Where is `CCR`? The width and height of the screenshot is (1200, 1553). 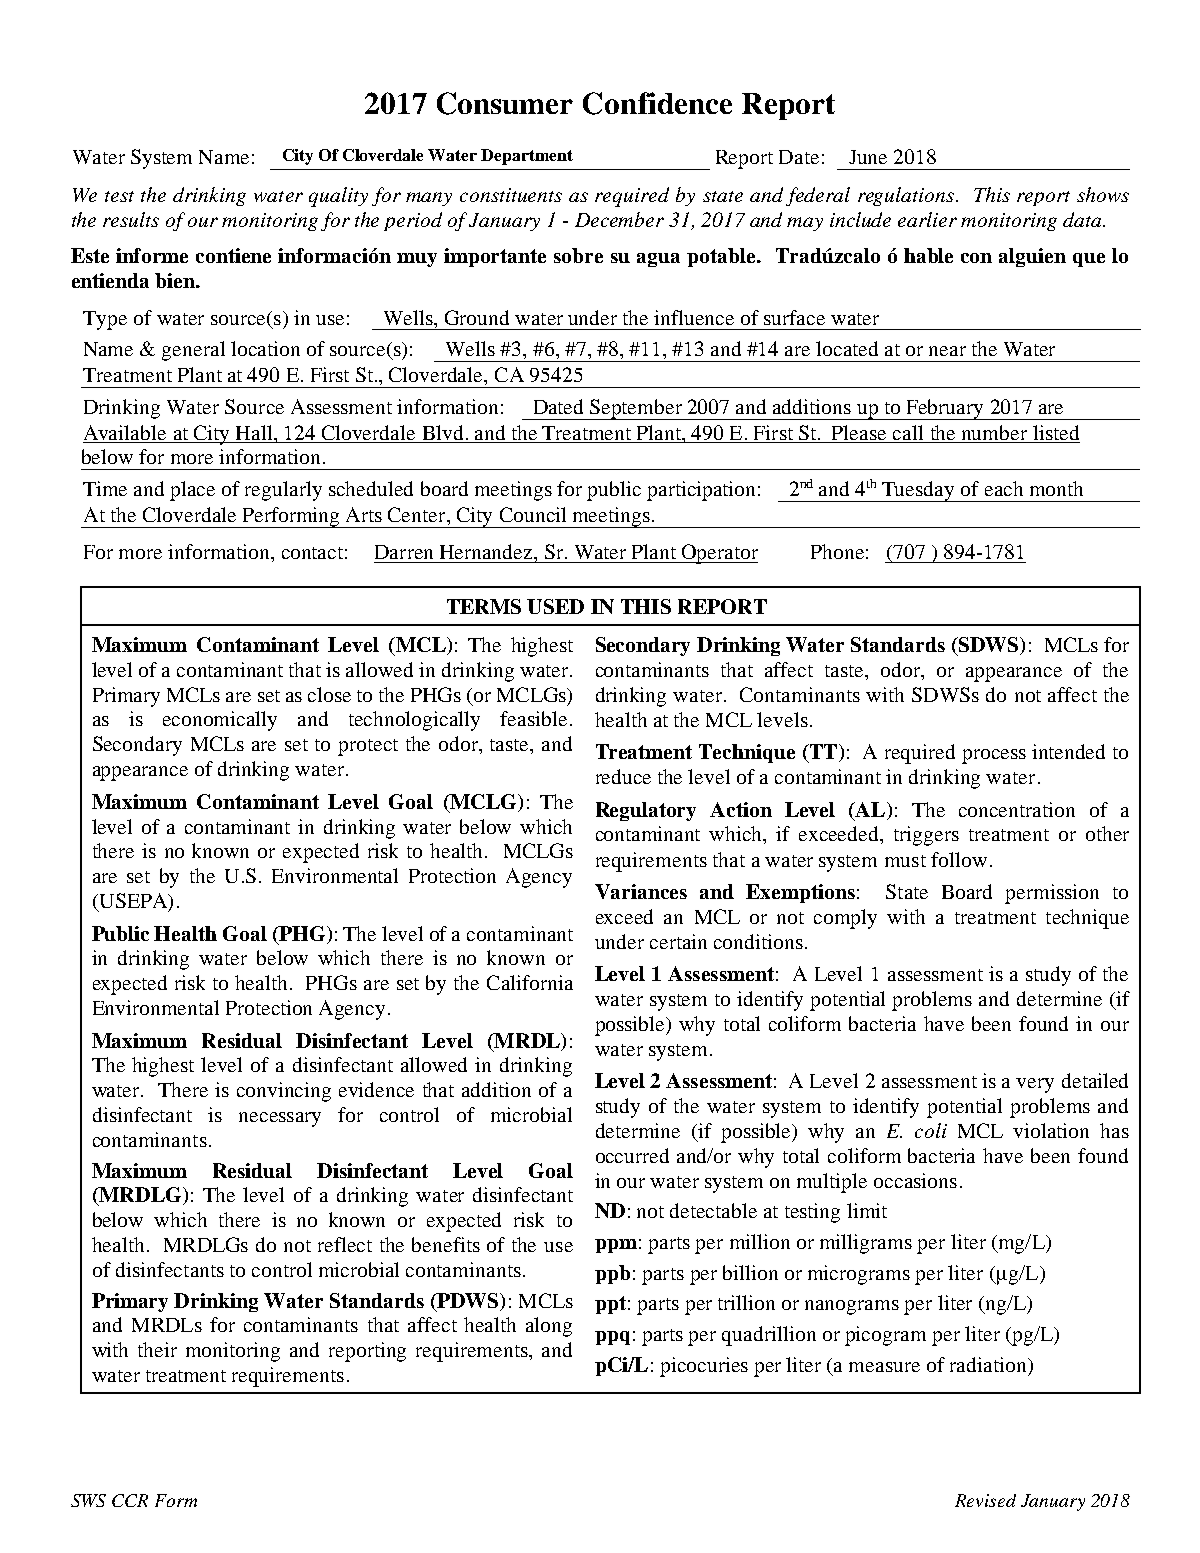 CCR is located at coordinates (130, 1500).
